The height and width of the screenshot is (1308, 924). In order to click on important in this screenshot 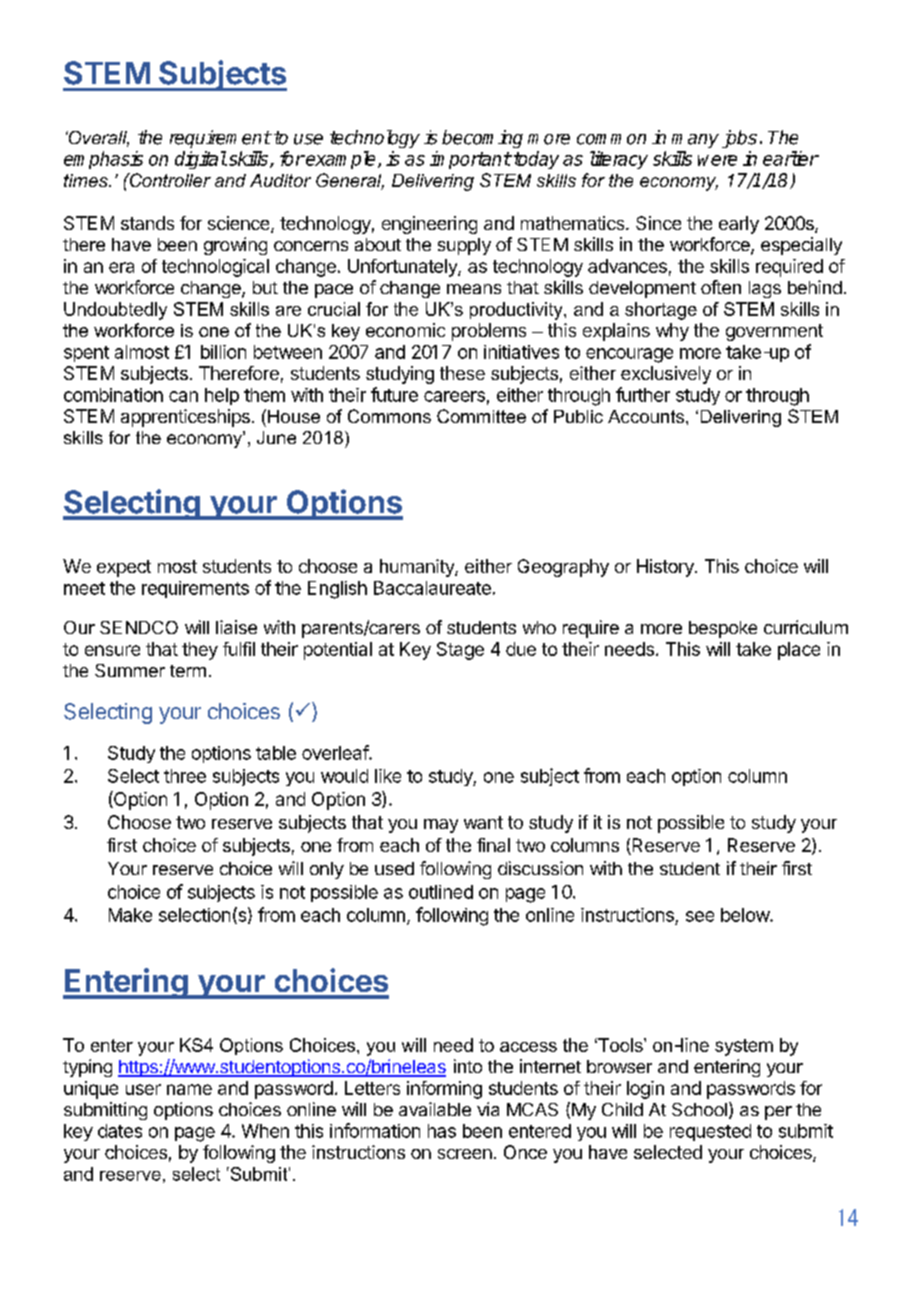, I will do `click(470, 160)`.
